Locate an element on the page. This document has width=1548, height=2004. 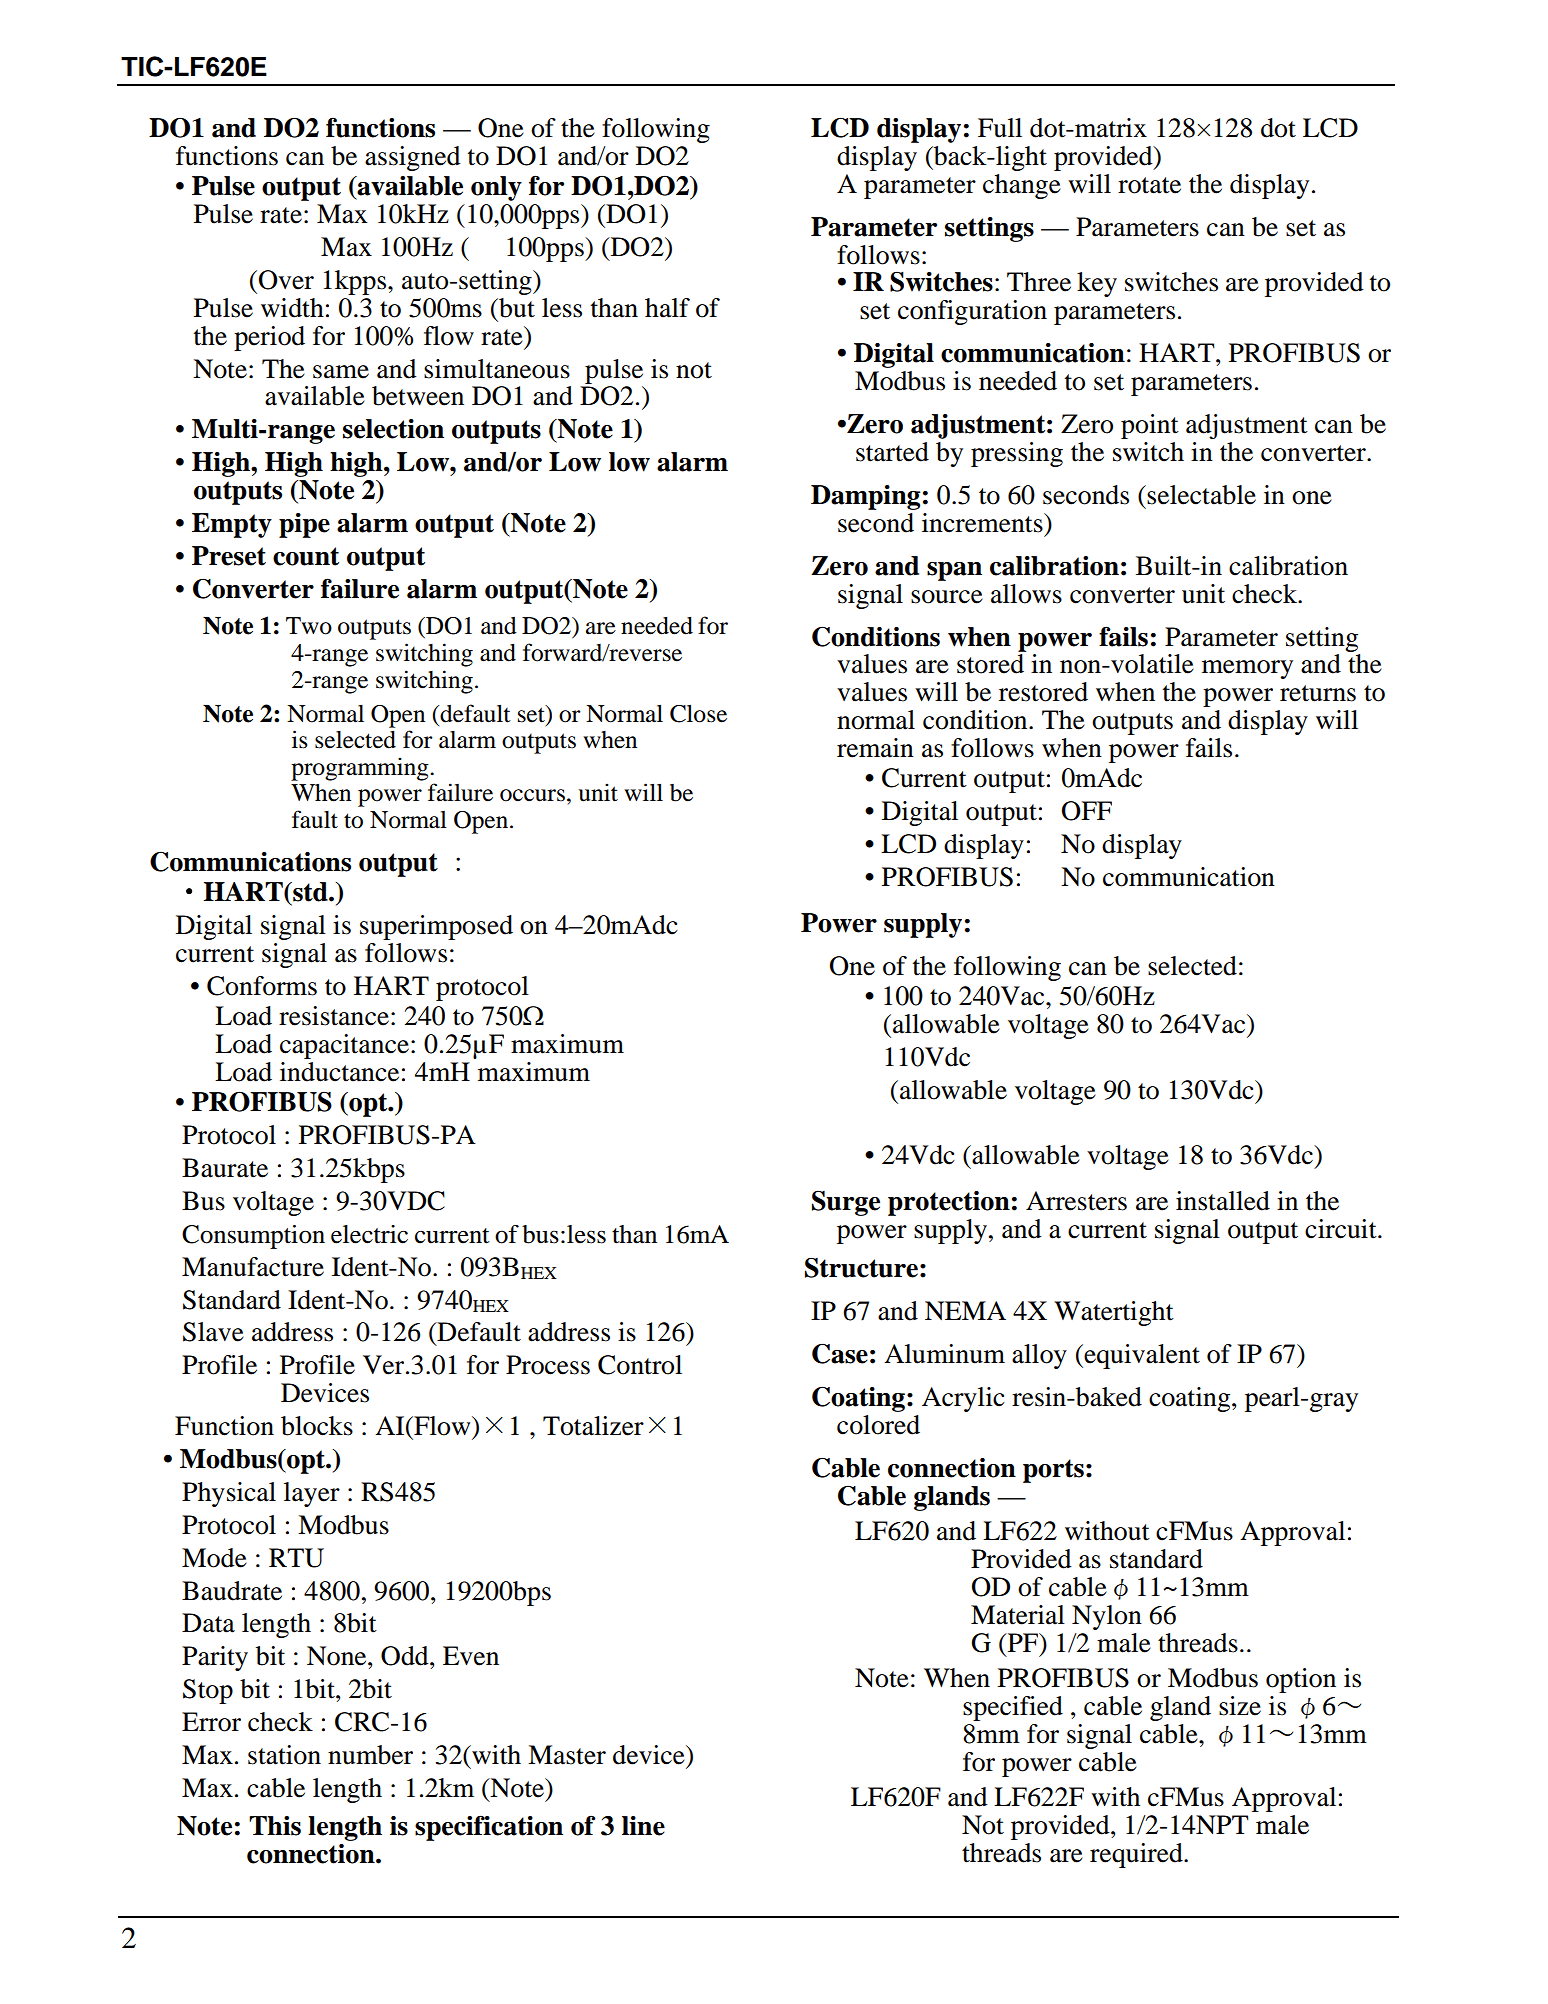
number is located at coordinates (370, 1755).
